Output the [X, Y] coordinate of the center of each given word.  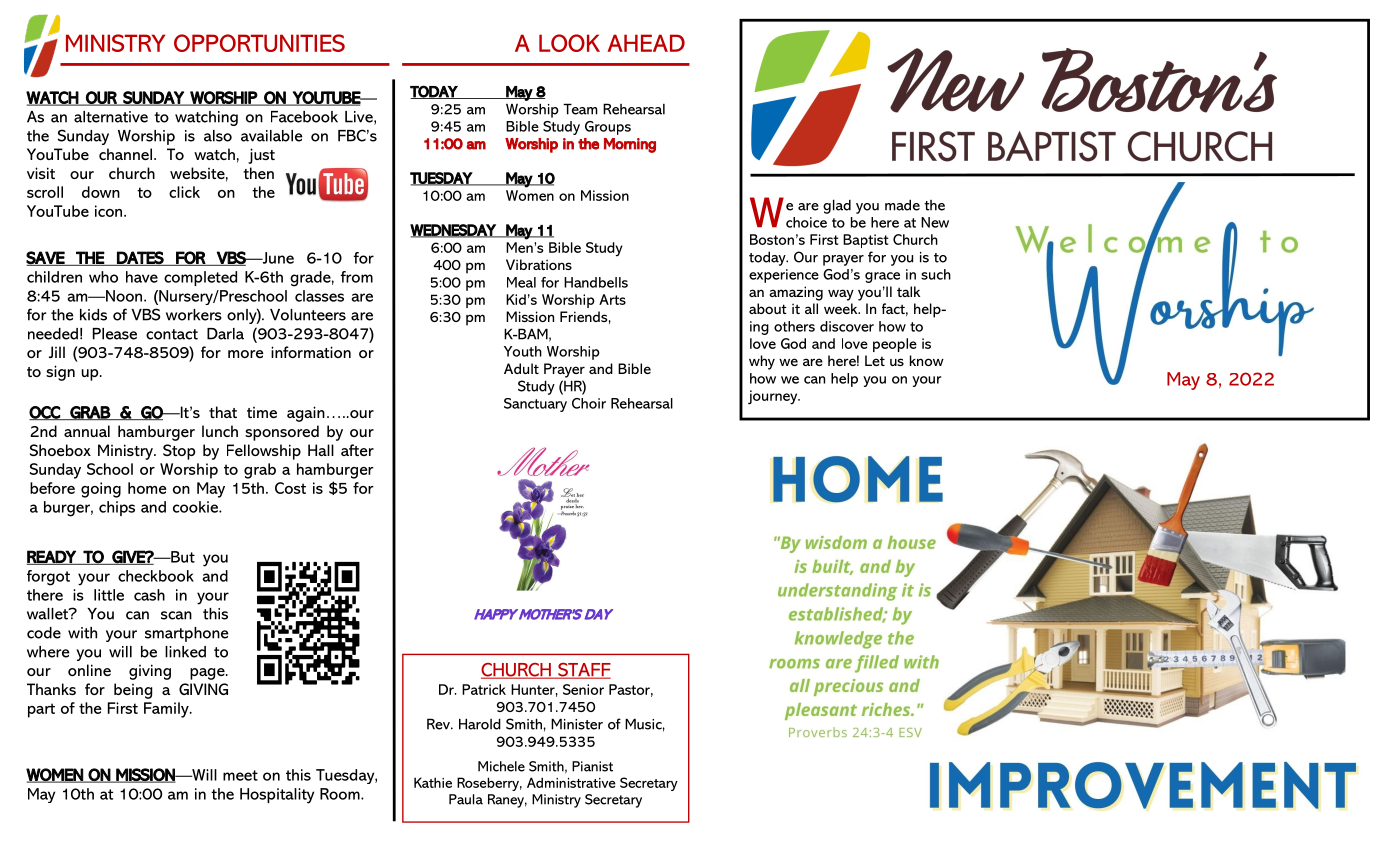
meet [240, 775]
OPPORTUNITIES [259, 43]
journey [774, 397]
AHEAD [646, 43]
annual [87, 431]
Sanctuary [535, 405]
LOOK [569, 43]
